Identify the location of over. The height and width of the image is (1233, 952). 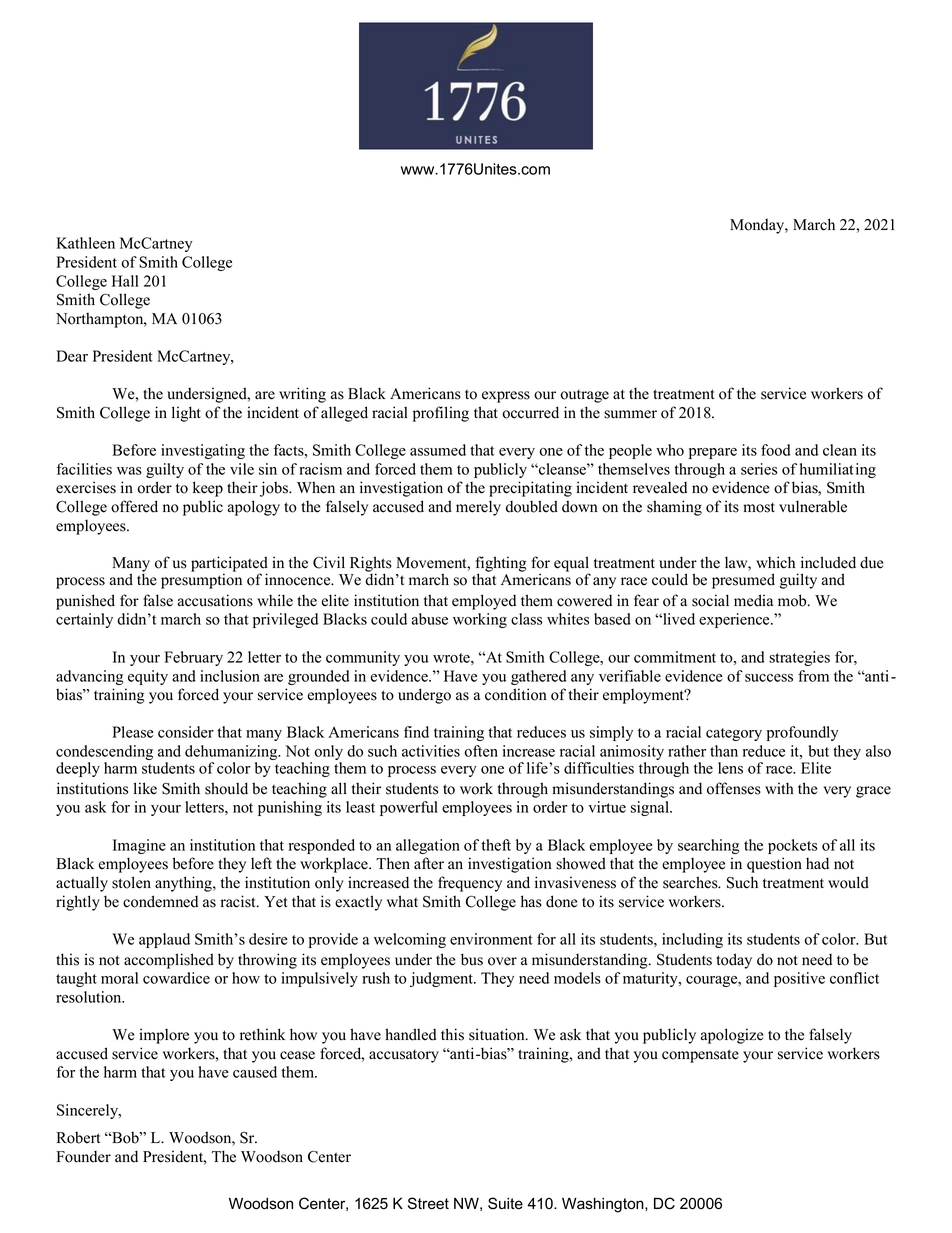
(502, 961).
